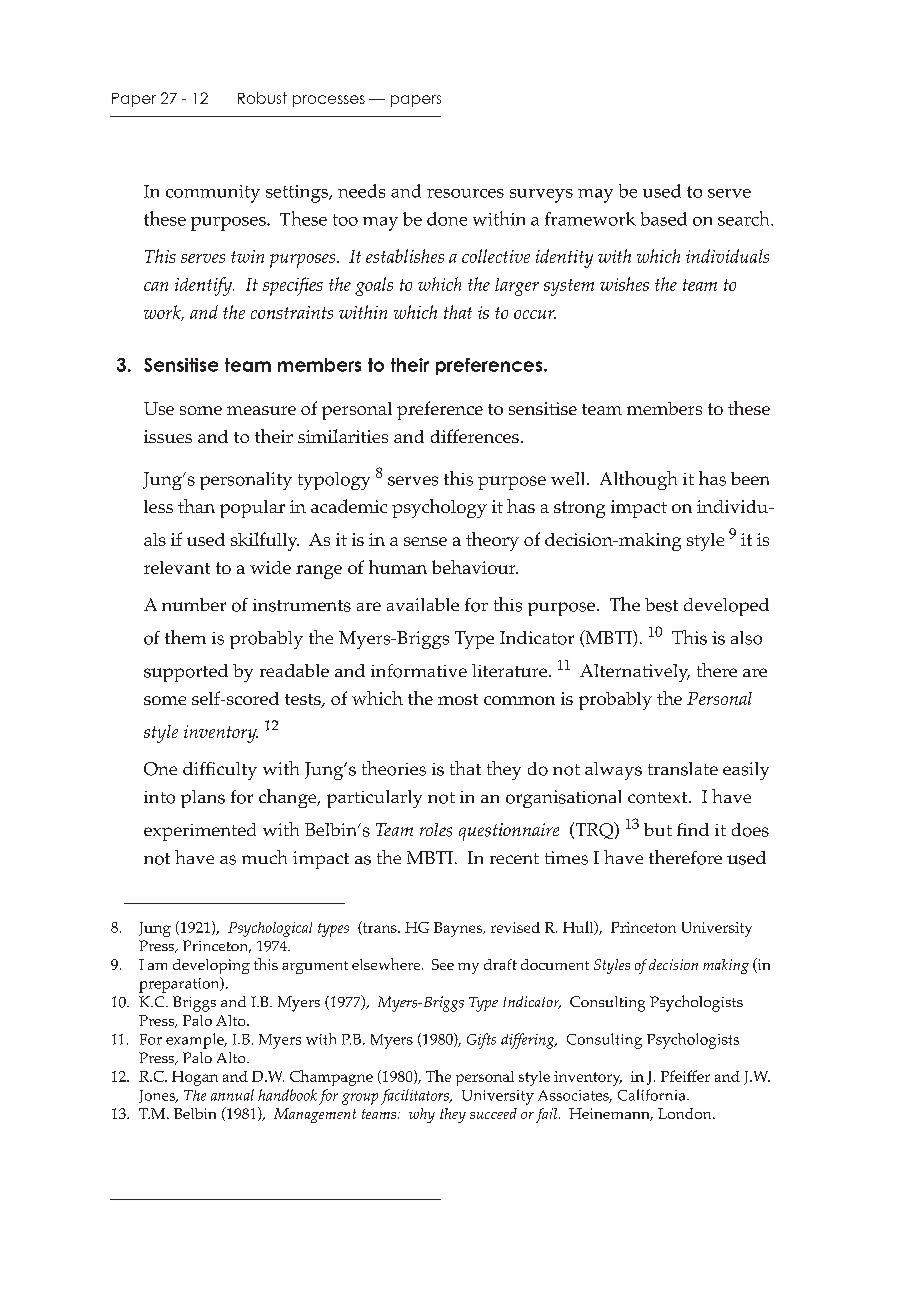 The height and width of the screenshot is (1308, 924). I want to click on context, so click(659, 798).
